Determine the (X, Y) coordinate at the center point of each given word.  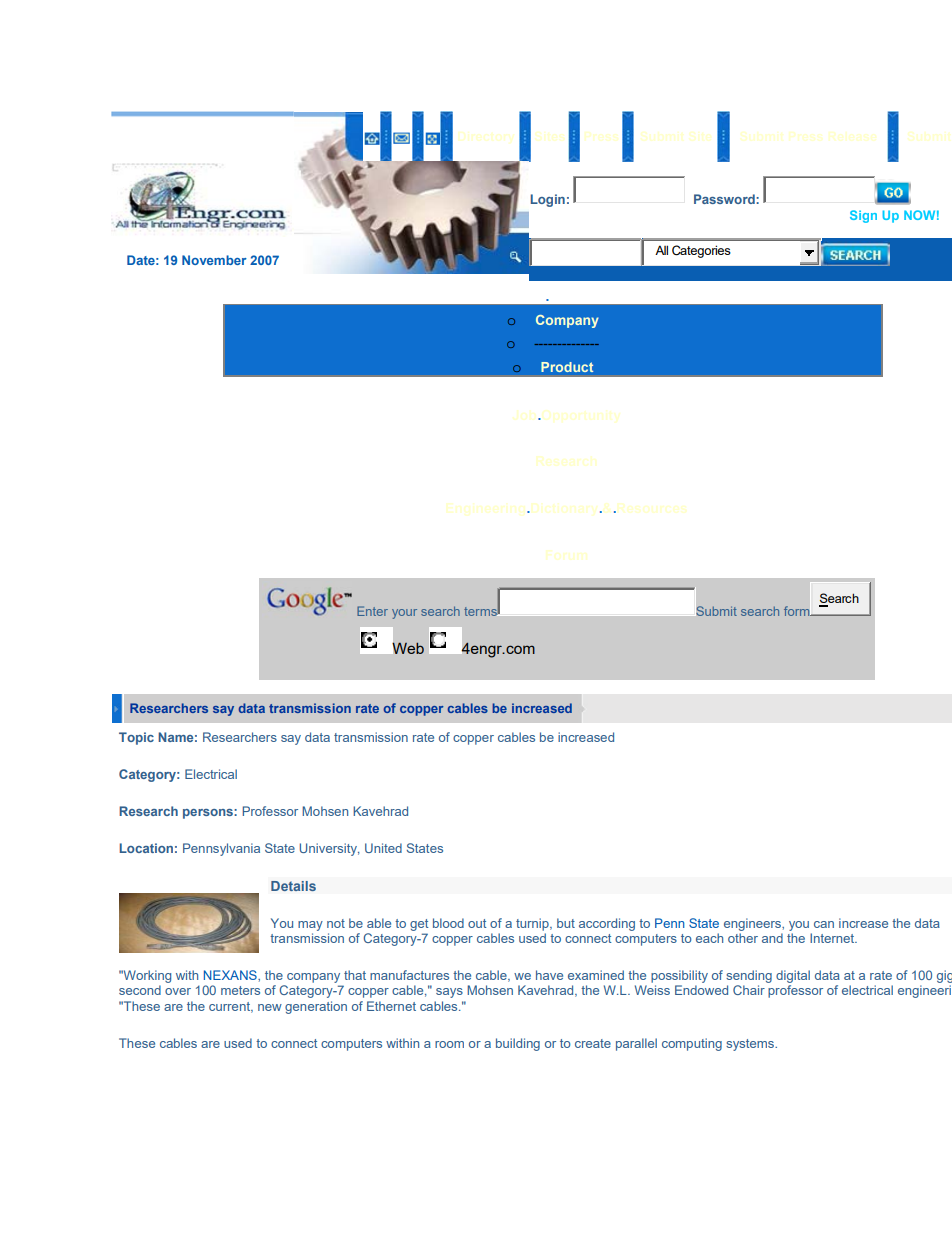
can (824, 924)
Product (567, 367)
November (214, 260)
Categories (701, 251)
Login (548, 200)
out (477, 923)
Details (293, 886)
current (230, 1007)
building (518, 1044)
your (404, 614)
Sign (863, 216)
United (383, 848)
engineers (753, 924)
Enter (372, 611)
